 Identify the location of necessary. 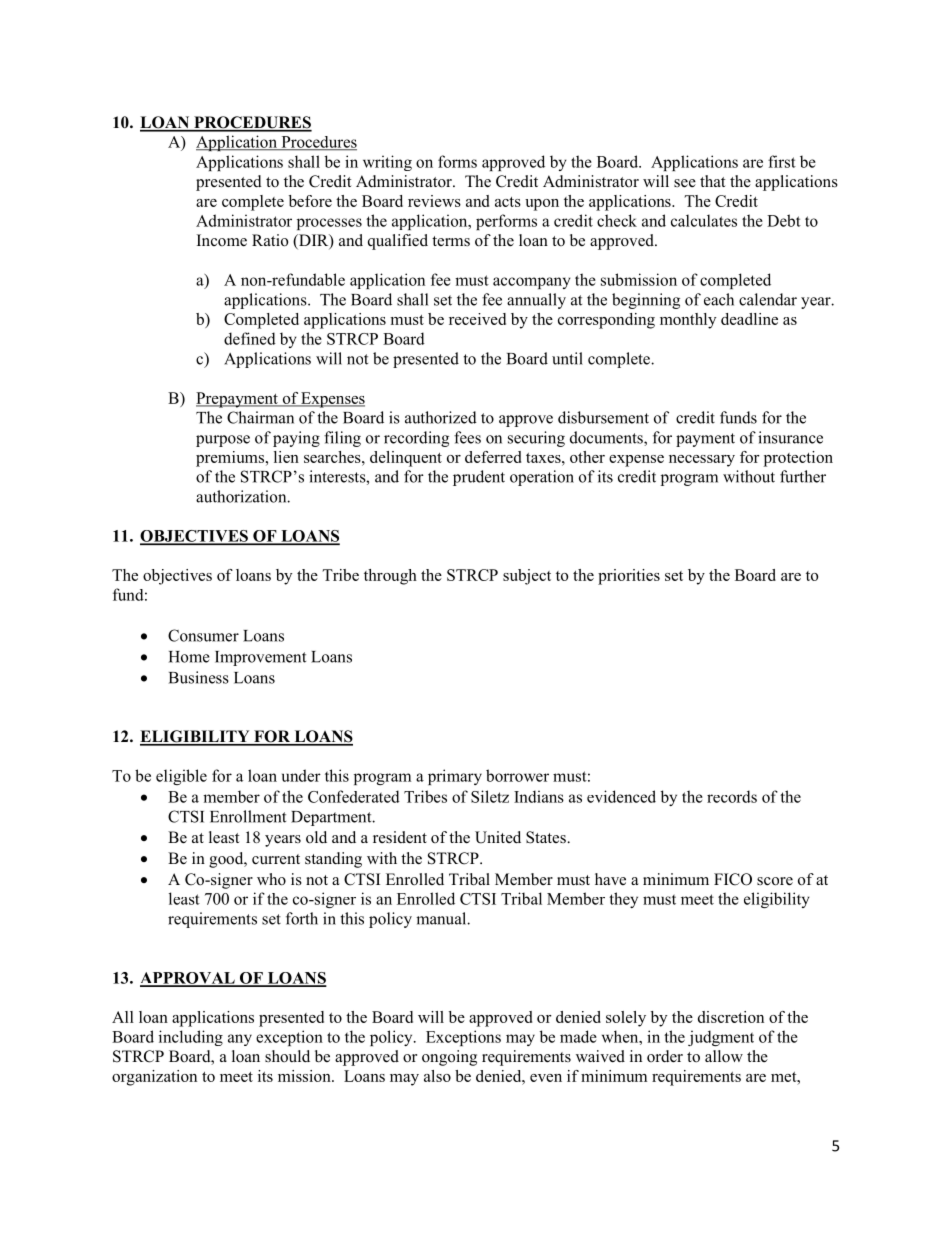
(702, 461).
